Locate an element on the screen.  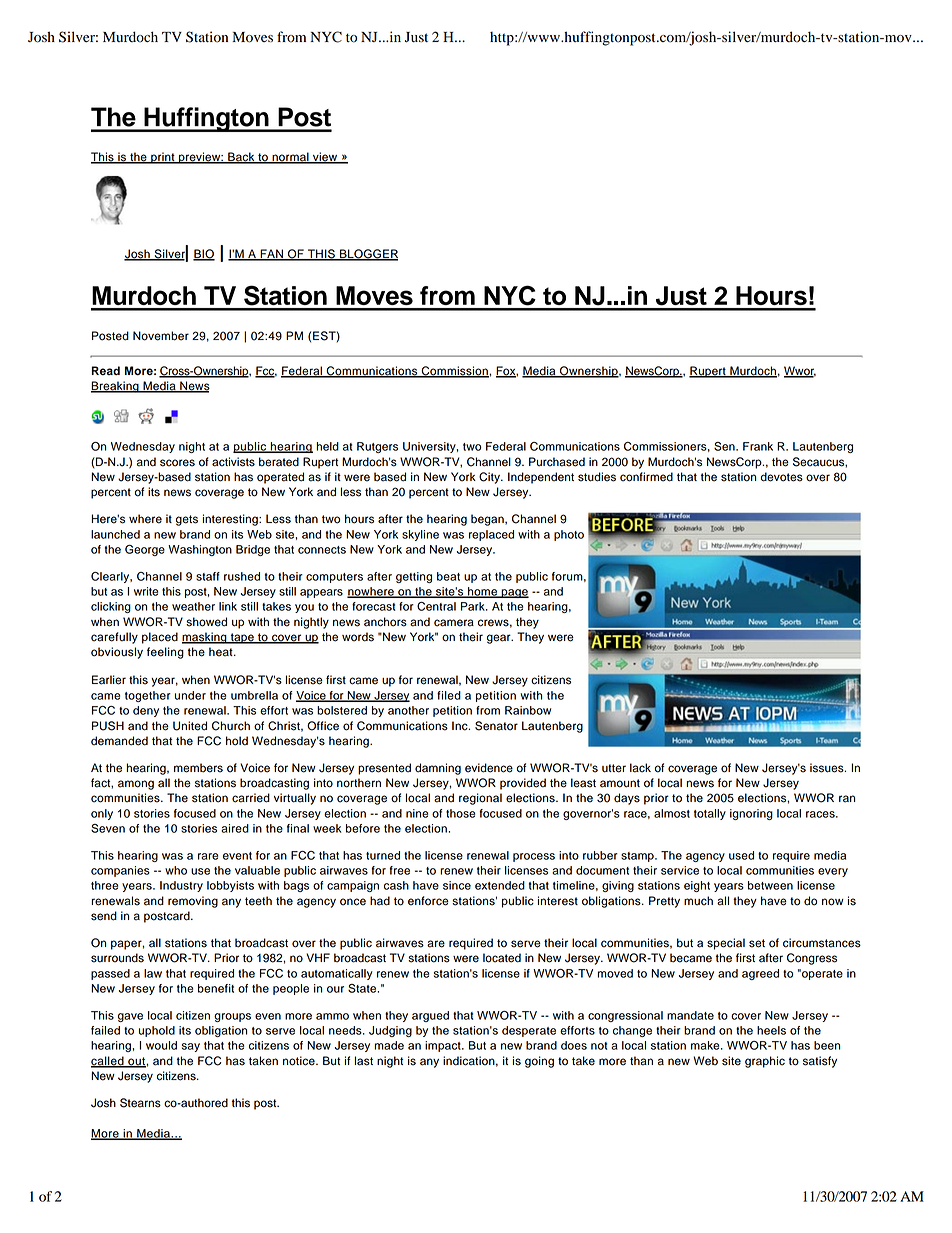
BLOGGER is located at coordinates (368, 255).
